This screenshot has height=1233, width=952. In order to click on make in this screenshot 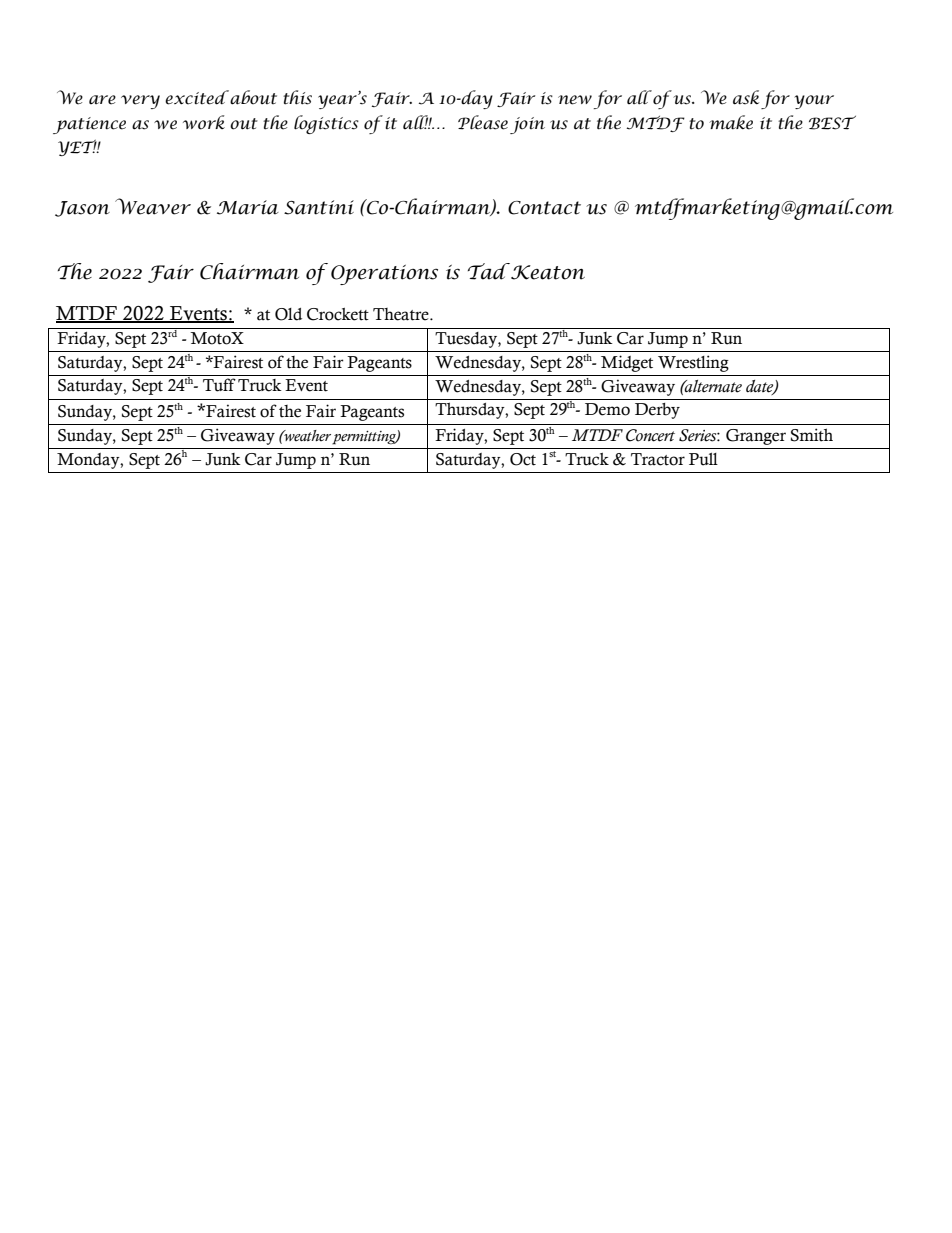, I will do `click(731, 122)`.
